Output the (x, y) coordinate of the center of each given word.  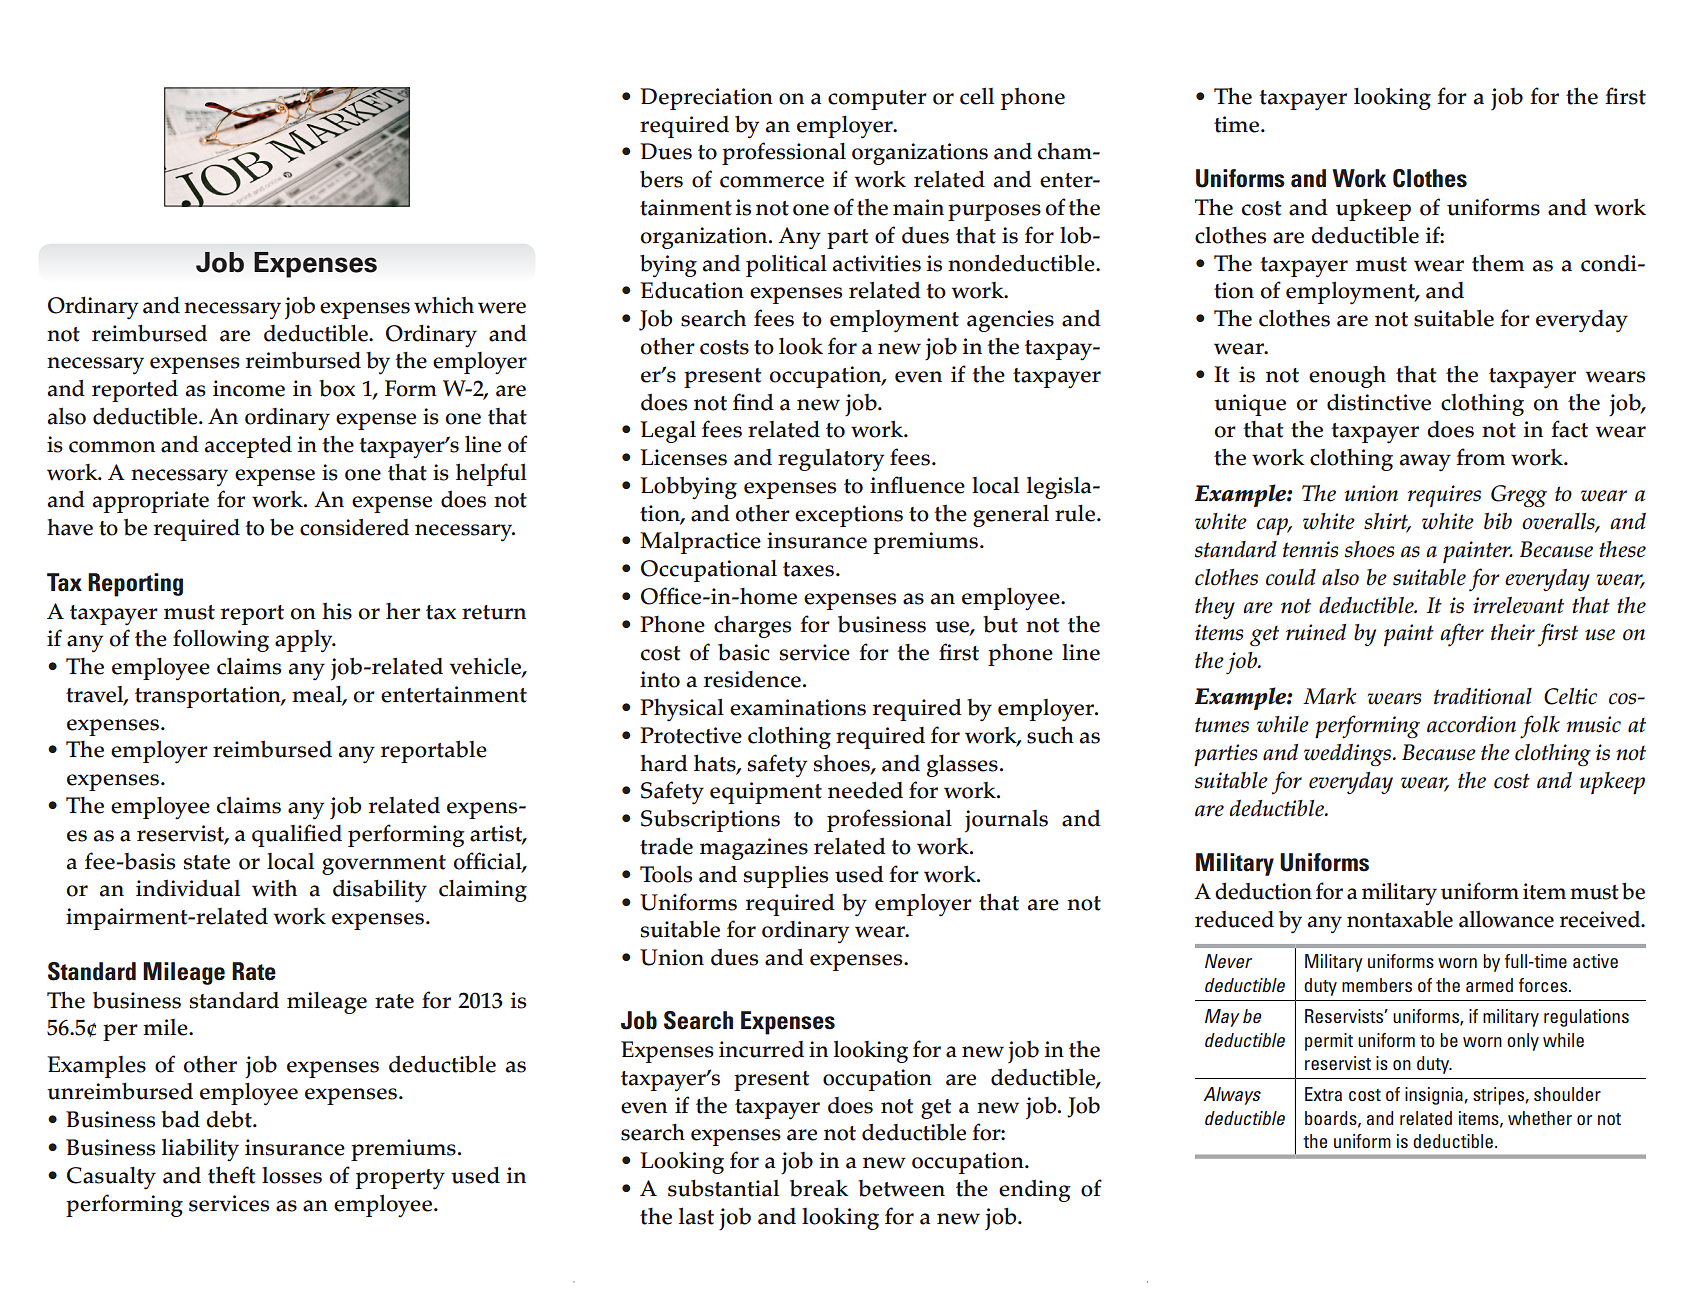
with (274, 888)
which (444, 305)
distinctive (1379, 402)
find (753, 402)
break (819, 1188)
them (1498, 263)
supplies (786, 876)
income (249, 388)
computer (877, 100)
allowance (1506, 919)
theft (232, 1175)
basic (744, 652)
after (1462, 635)
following (221, 640)
